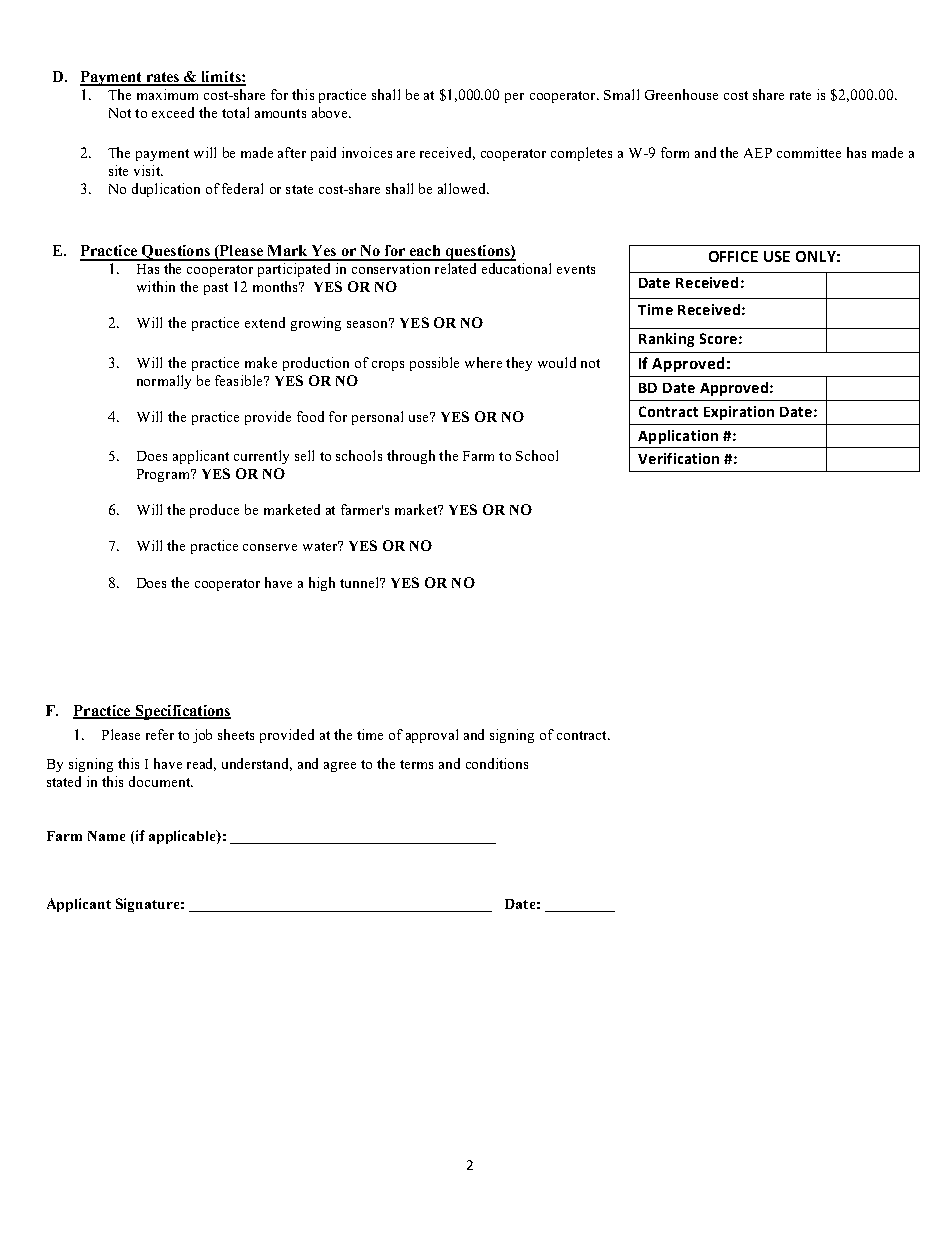  What do you see at coordinates (739, 413) in the screenshot?
I see `Expiration` at bounding box center [739, 413].
